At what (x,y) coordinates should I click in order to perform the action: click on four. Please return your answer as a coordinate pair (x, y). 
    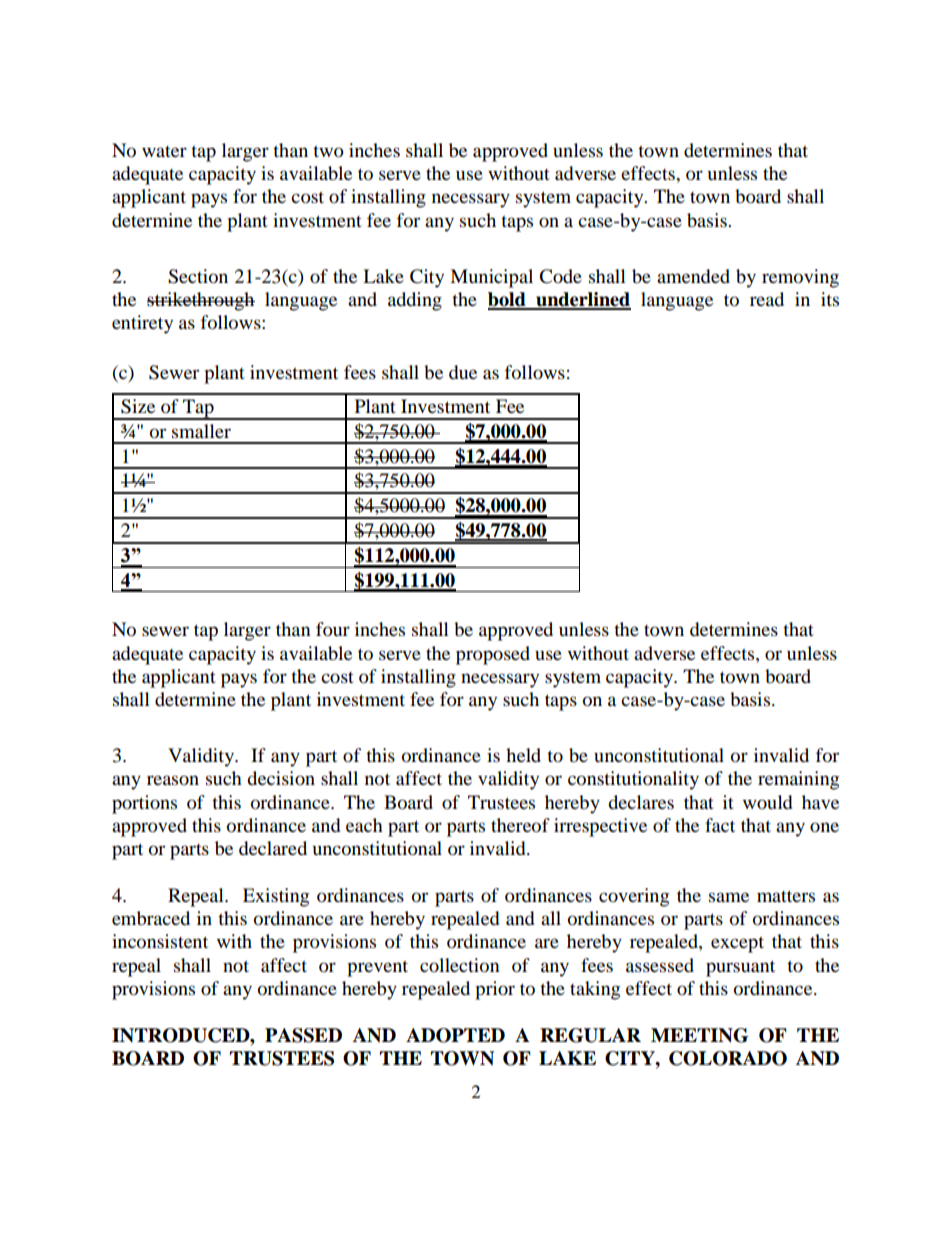
    Looking at the image, I should click on (333, 629).
